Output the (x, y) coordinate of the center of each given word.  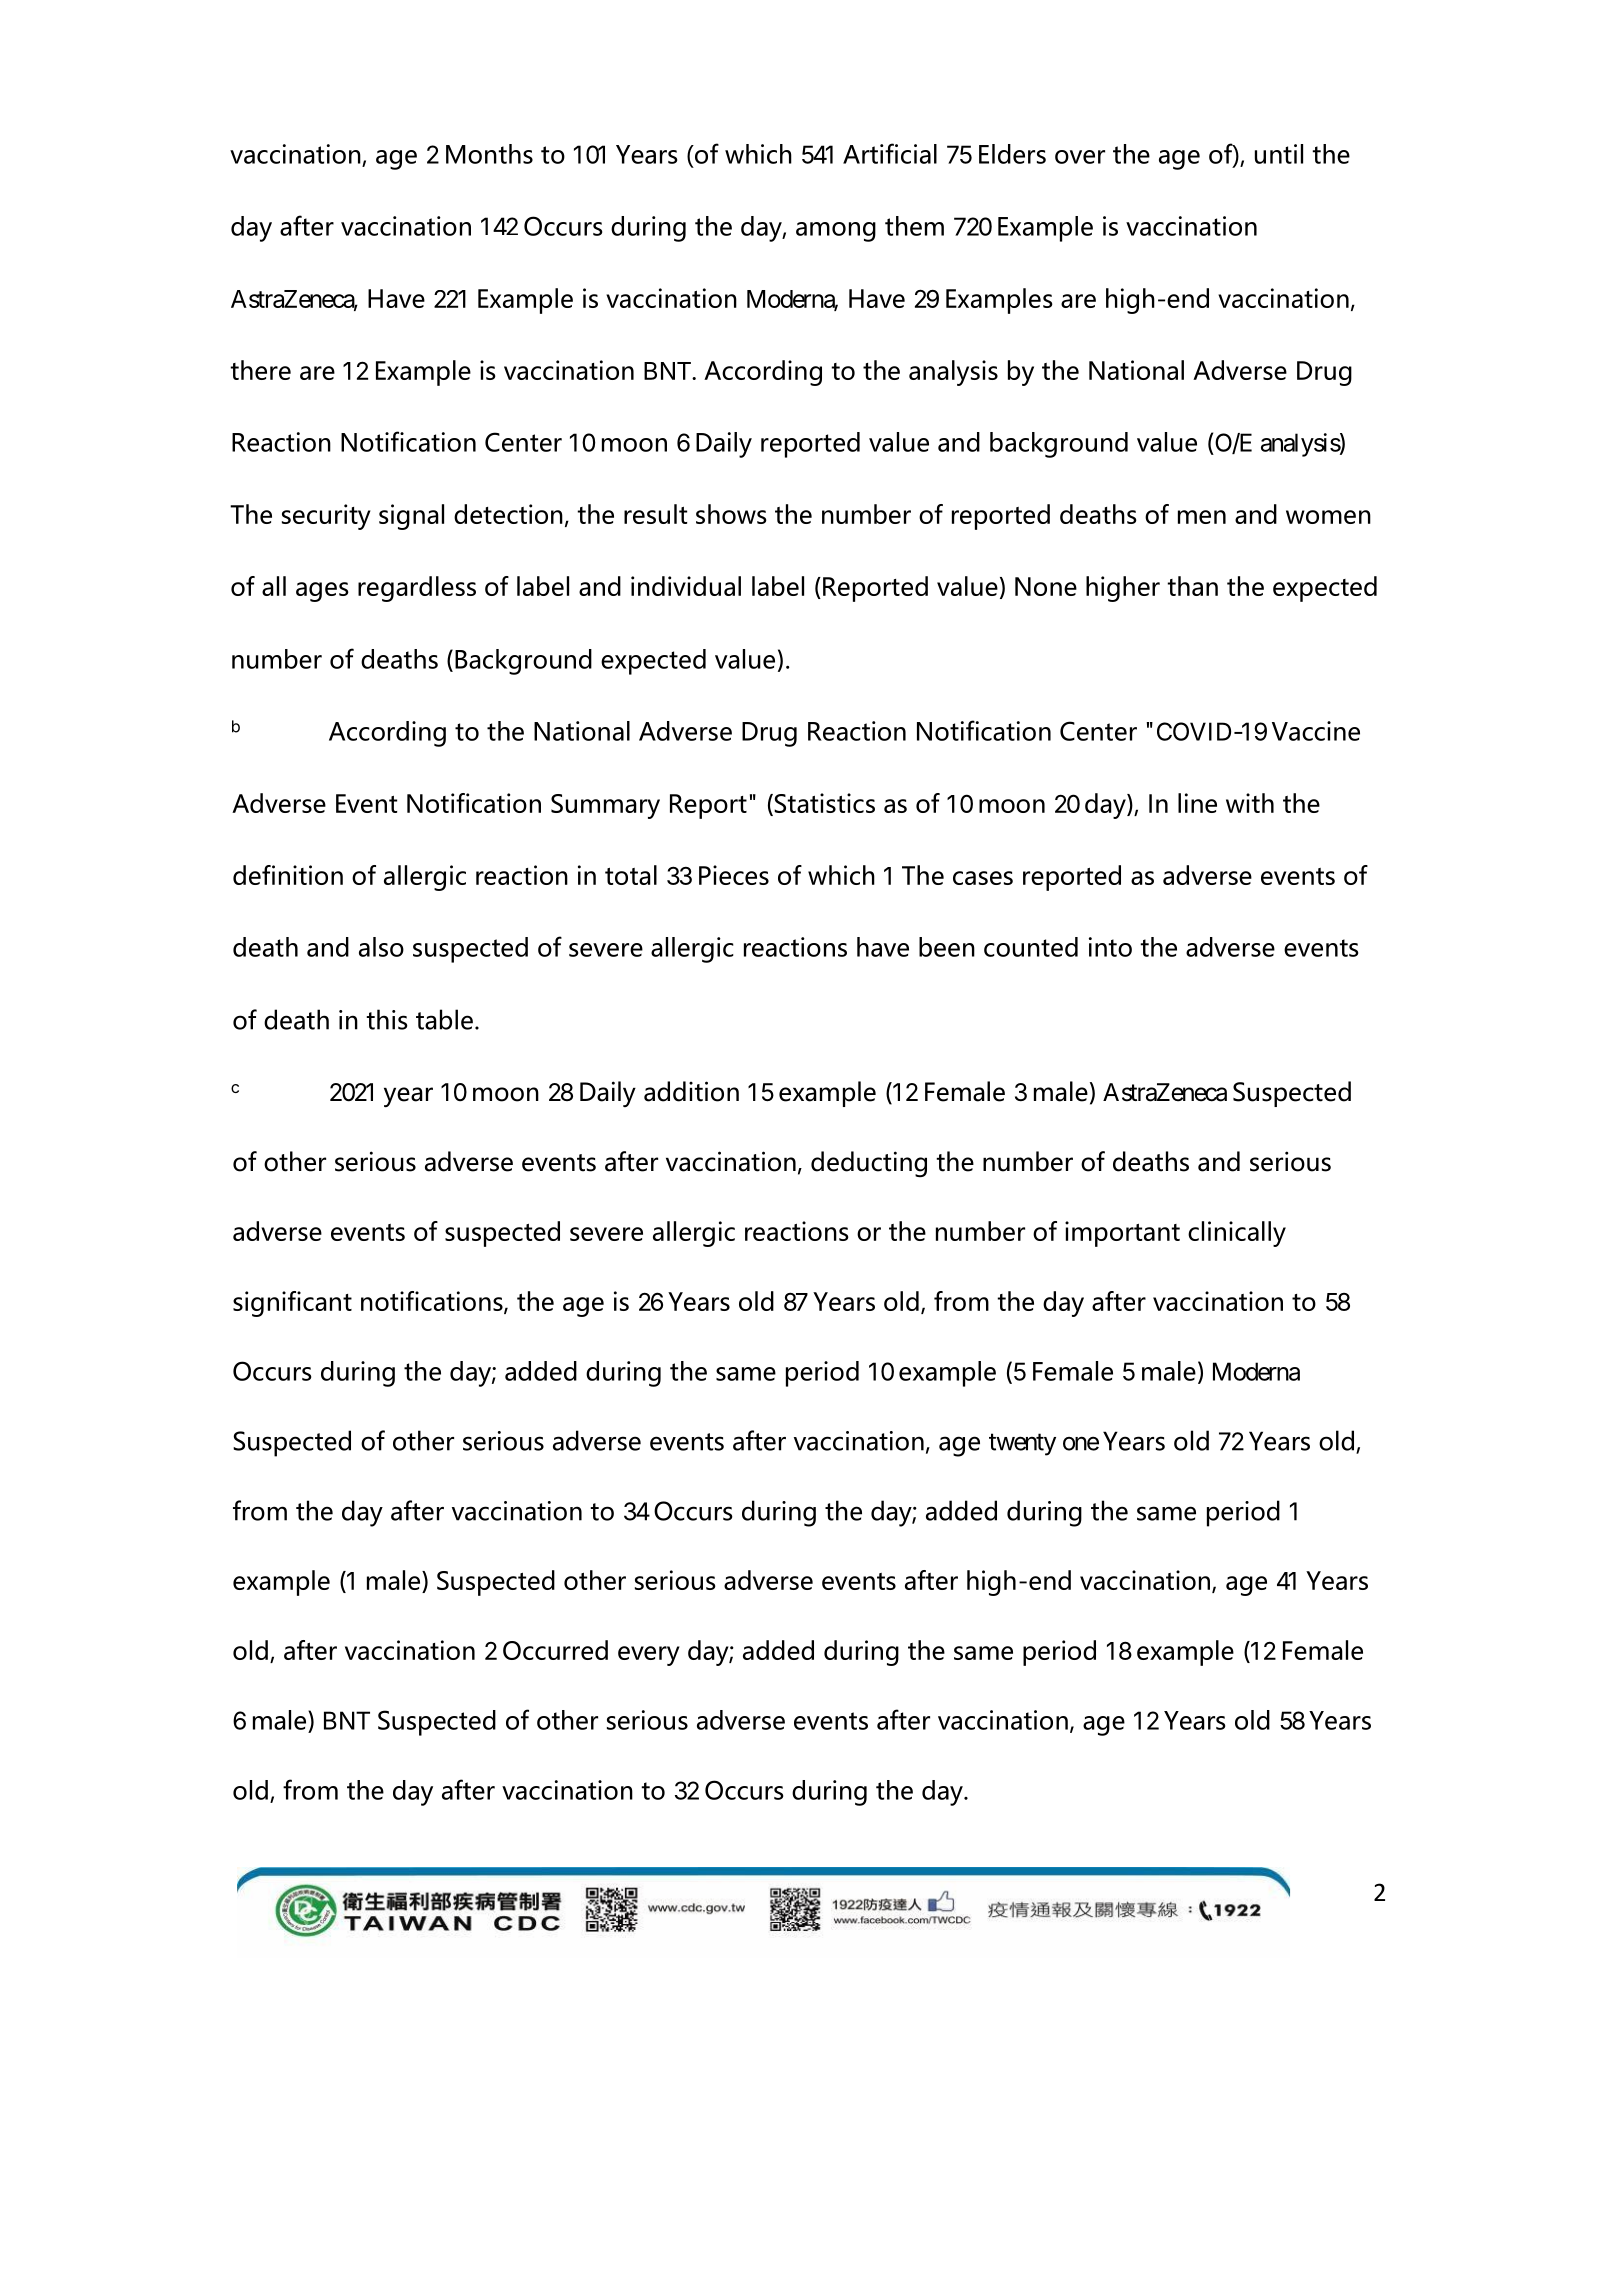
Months (489, 154)
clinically (1237, 1234)
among (836, 232)
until (1279, 154)
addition (691, 1091)
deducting (869, 1164)
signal (411, 517)
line (1197, 803)
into (1110, 947)
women (1328, 517)
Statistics (823, 804)
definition (288, 875)
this (387, 1019)
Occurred (555, 1650)
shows (731, 514)
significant (292, 1304)
